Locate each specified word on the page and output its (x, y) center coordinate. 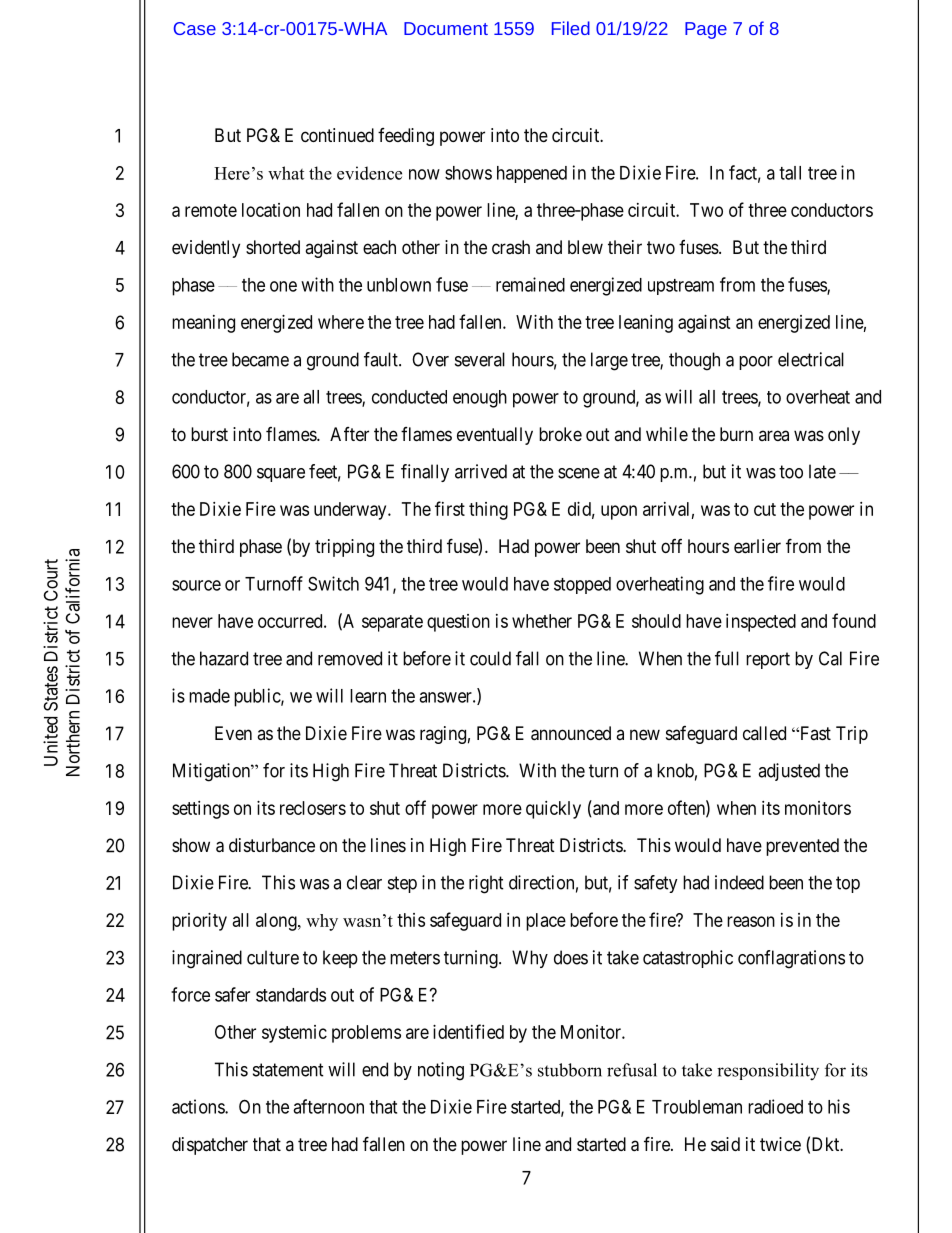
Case (195, 28)
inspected (761, 623)
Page (706, 30)
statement (288, 1070)
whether (542, 621)
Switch (333, 583)
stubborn (570, 1070)
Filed (571, 28)
